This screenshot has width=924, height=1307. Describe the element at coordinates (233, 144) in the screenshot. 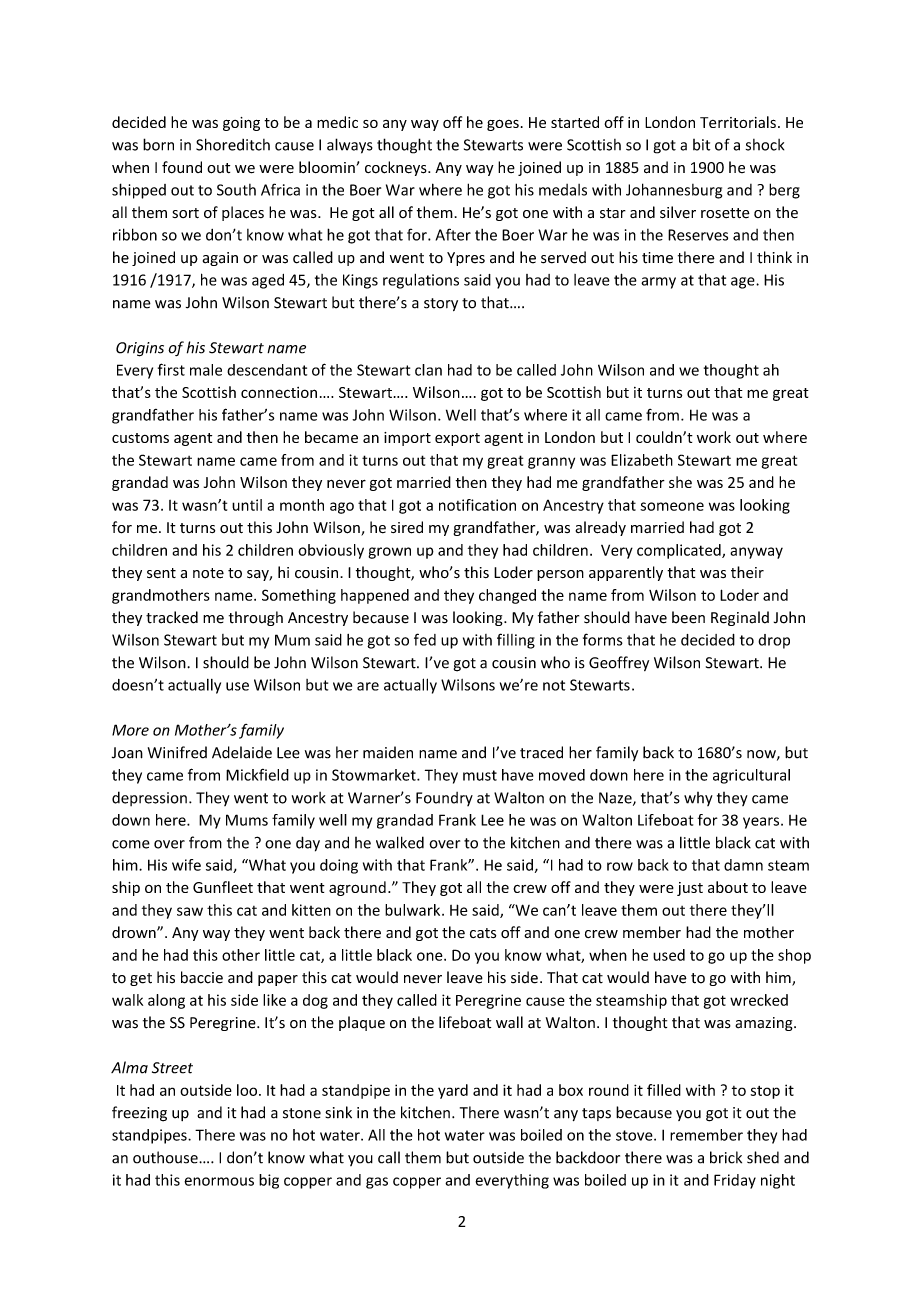

I see `Shoreditch` at that location.
